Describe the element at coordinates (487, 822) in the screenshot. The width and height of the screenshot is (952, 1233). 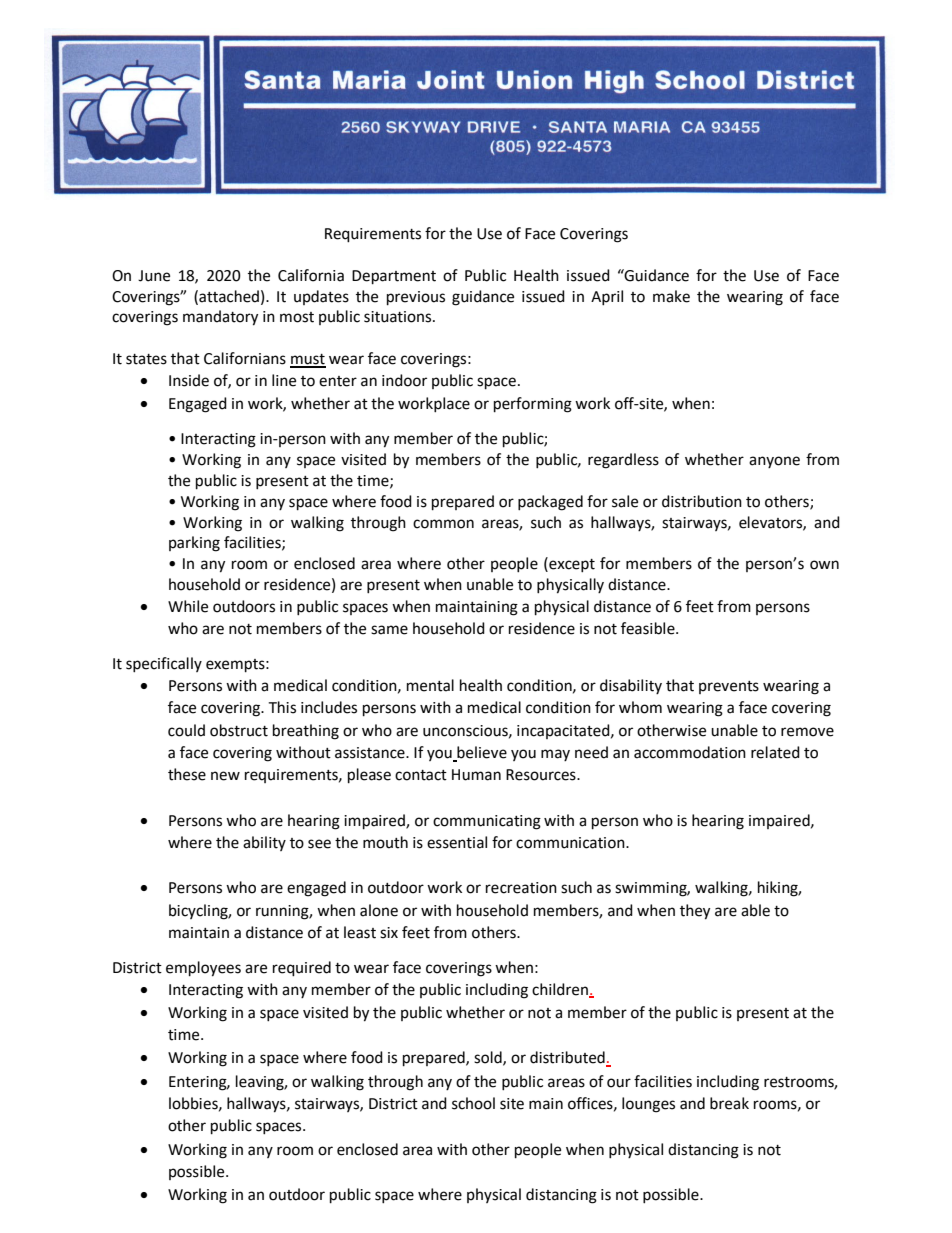
I see `communicating` at that location.
